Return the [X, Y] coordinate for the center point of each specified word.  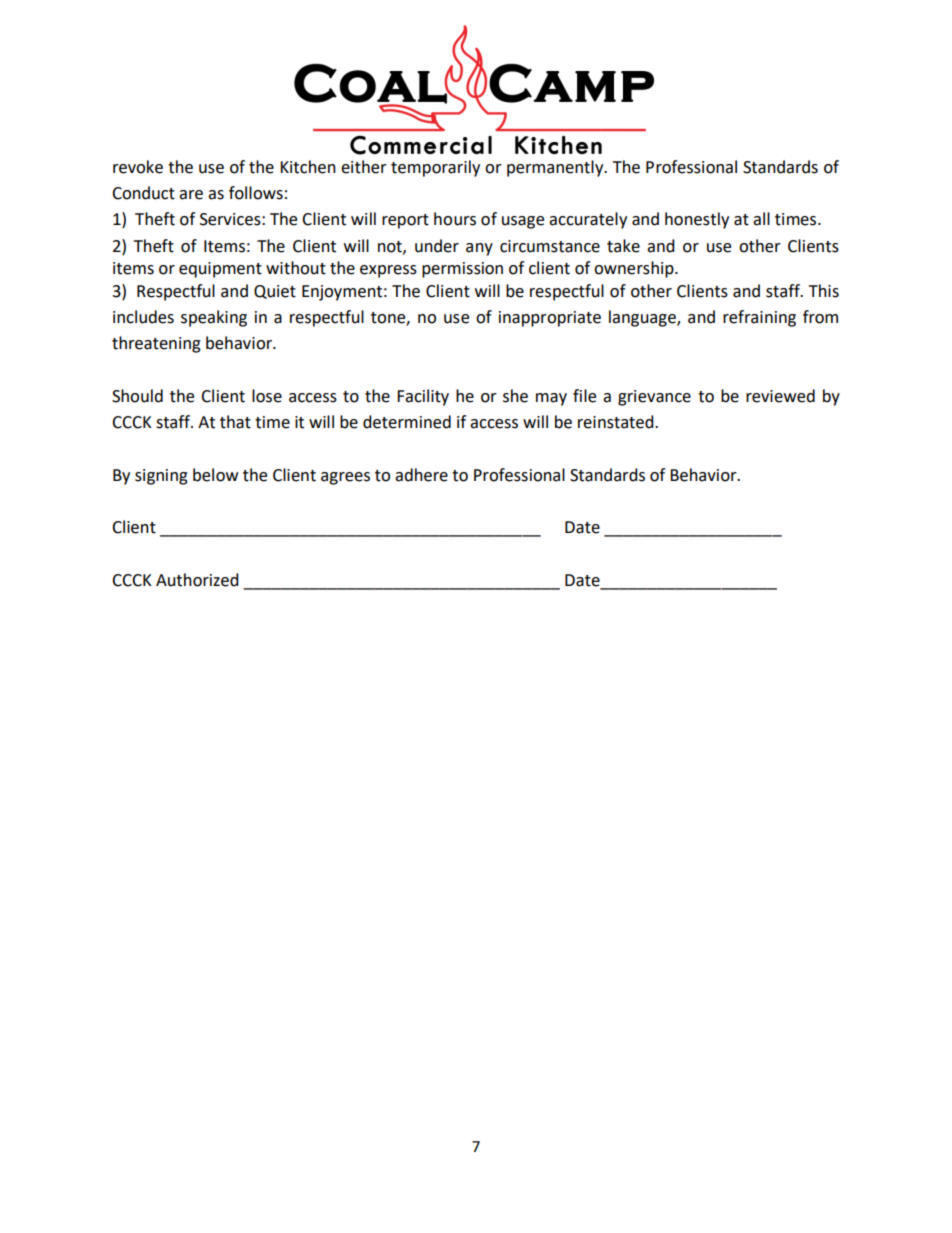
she [515, 396]
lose [267, 396]
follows [256, 193]
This [824, 291]
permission [462, 270]
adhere [421, 475]
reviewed [780, 396]
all [761, 219]
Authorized [197, 580]
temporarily [435, 168]
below [215, 475]
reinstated [617, 422]
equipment [220, 270]
